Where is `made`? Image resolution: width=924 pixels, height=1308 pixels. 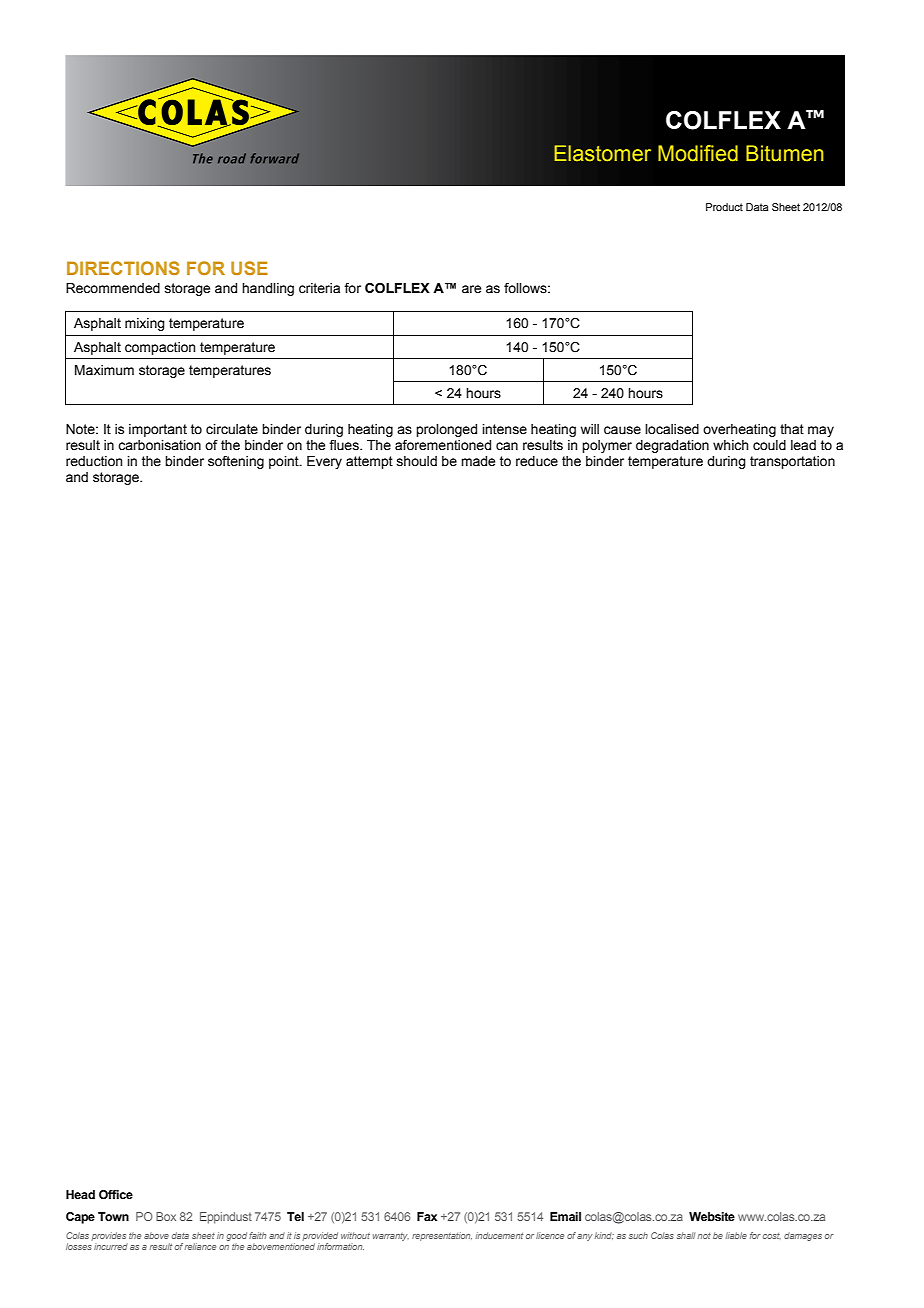 made is located at coordinates (478, 461).
